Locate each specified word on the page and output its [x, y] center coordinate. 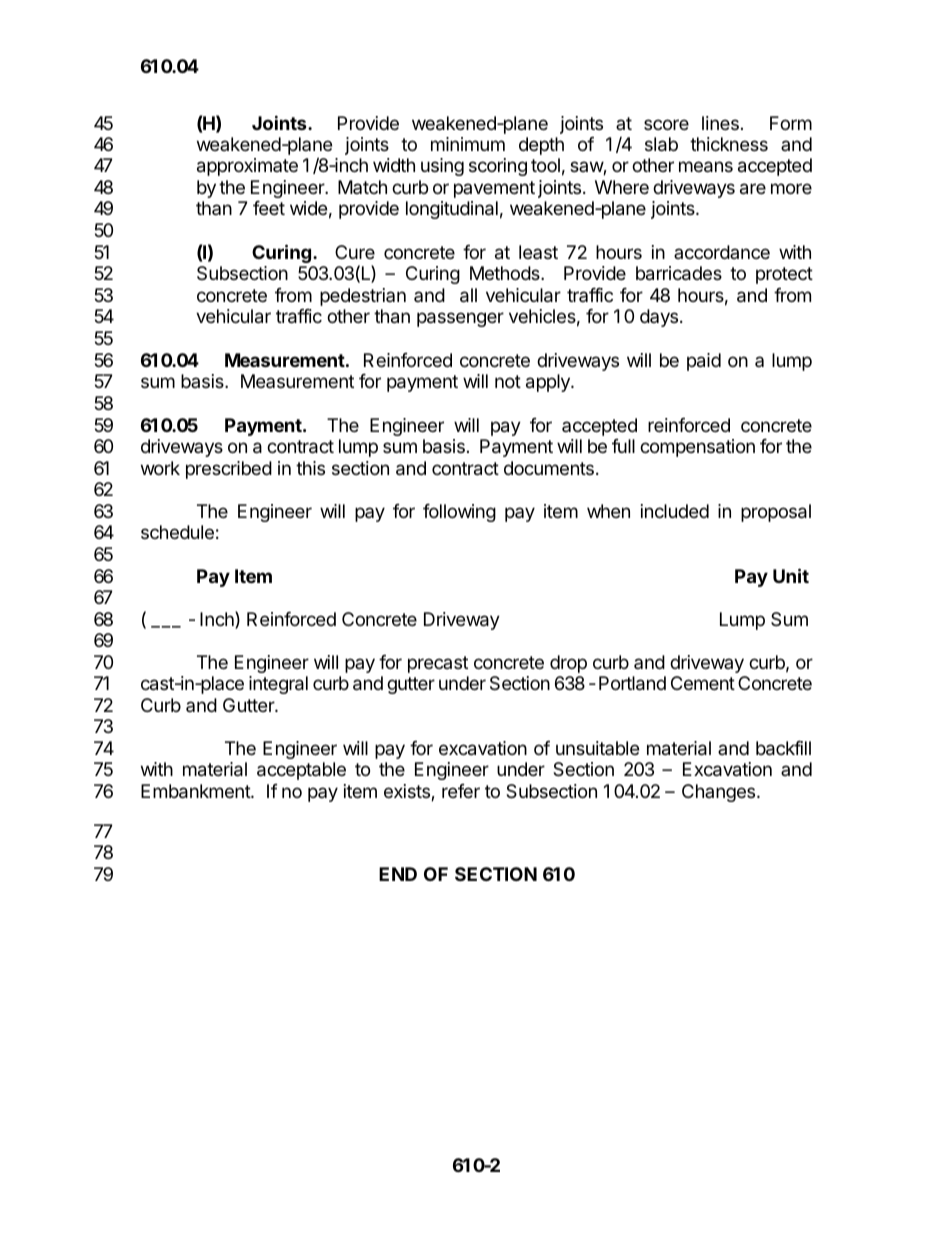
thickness [729, 144]
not [508, 381]
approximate [247, 167]
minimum [468, 144]
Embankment [196, 791]
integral [278, 685]
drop [568, 664]
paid [704, 362]
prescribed [229, 470]
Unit [791, 575]
